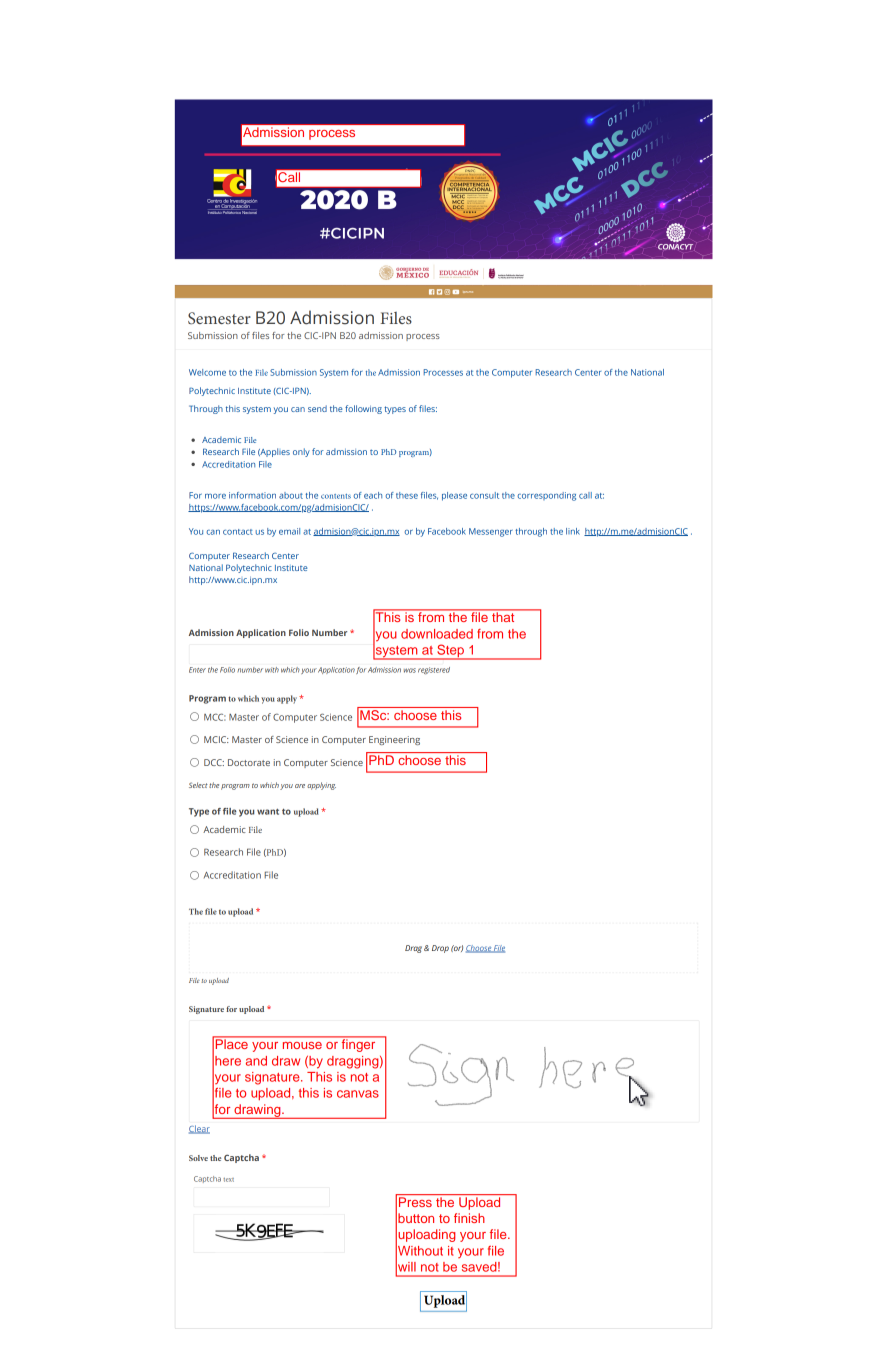 The height and width of the screenshot is (1372, 887). What do you see at coordinates (546, 496) in the screenshot?
I see `corresponding` at bounding box center [546, 496].
